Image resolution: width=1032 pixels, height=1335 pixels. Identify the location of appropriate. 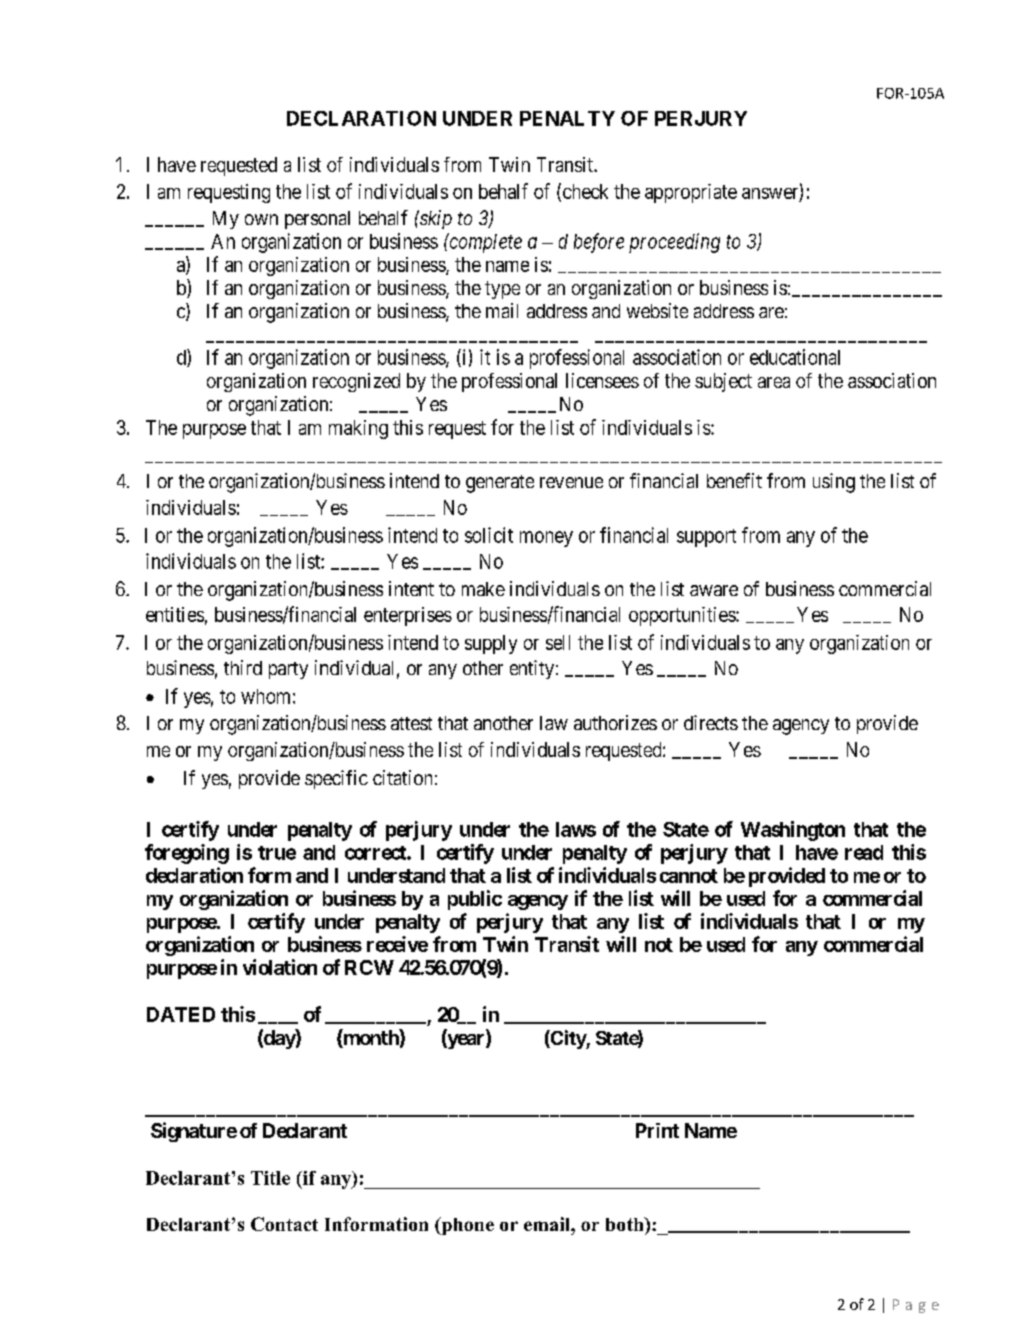
(691, 193).
